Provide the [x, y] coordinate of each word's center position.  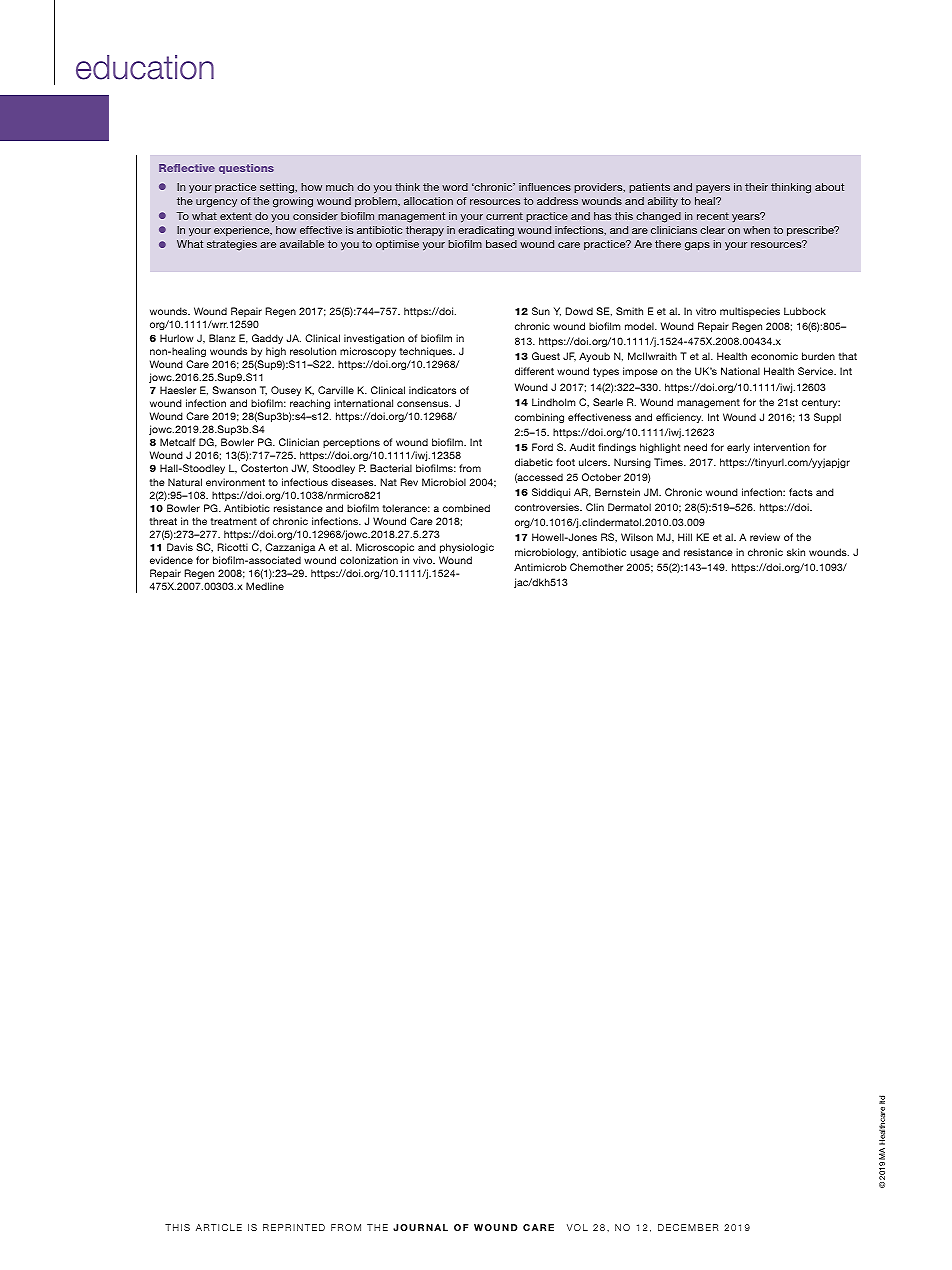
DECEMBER [688, 1227]
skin [796, 552]
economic [774, 356]
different [534, 371]
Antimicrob [540, 567]
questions [246, 169]
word [455, 187]
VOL [577, 1227]
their [756, 187]
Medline [265, 586]
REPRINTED [294, 1227]
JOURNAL [420, 1227]
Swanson [234, 390]
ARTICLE [219, 1227]
